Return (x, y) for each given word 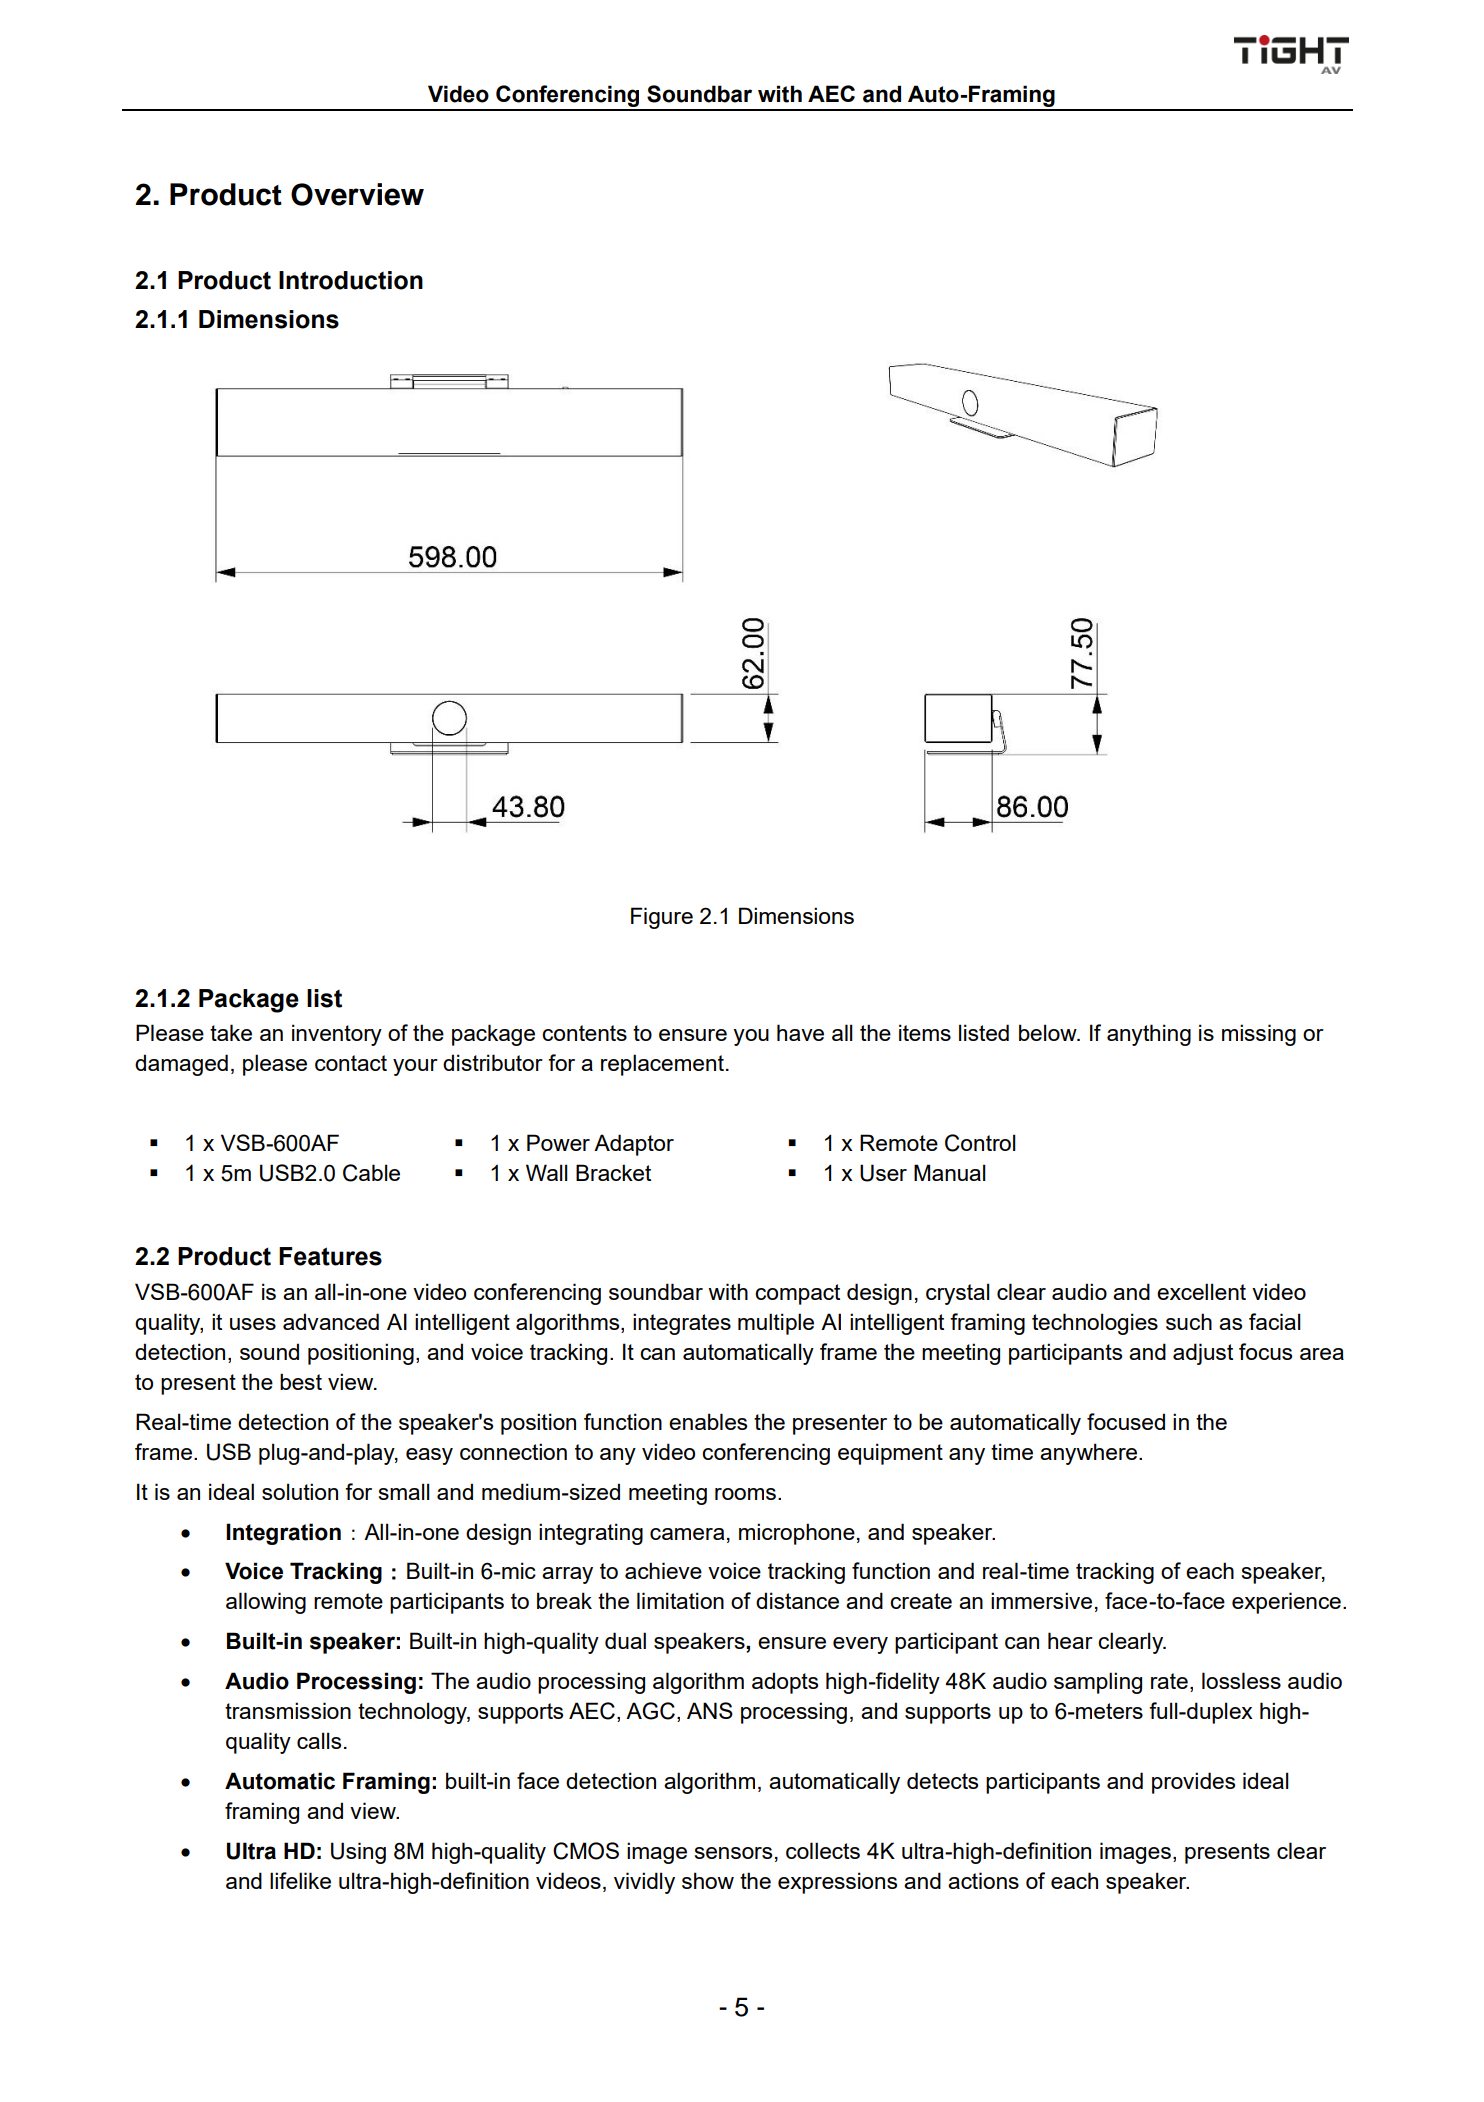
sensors (733, 1853)
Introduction (351, 280)
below (1049, 1032)
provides (1193, 1783)
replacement (662, 1065)
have (800, 1032)
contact (351, 1063)
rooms (745, 1494)
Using (358, 1853)
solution (300, 1491)
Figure (662, 918)
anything (1149, 1035)
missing (1259, 1035)
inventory (337, 1035)
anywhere (1088, 1454)
